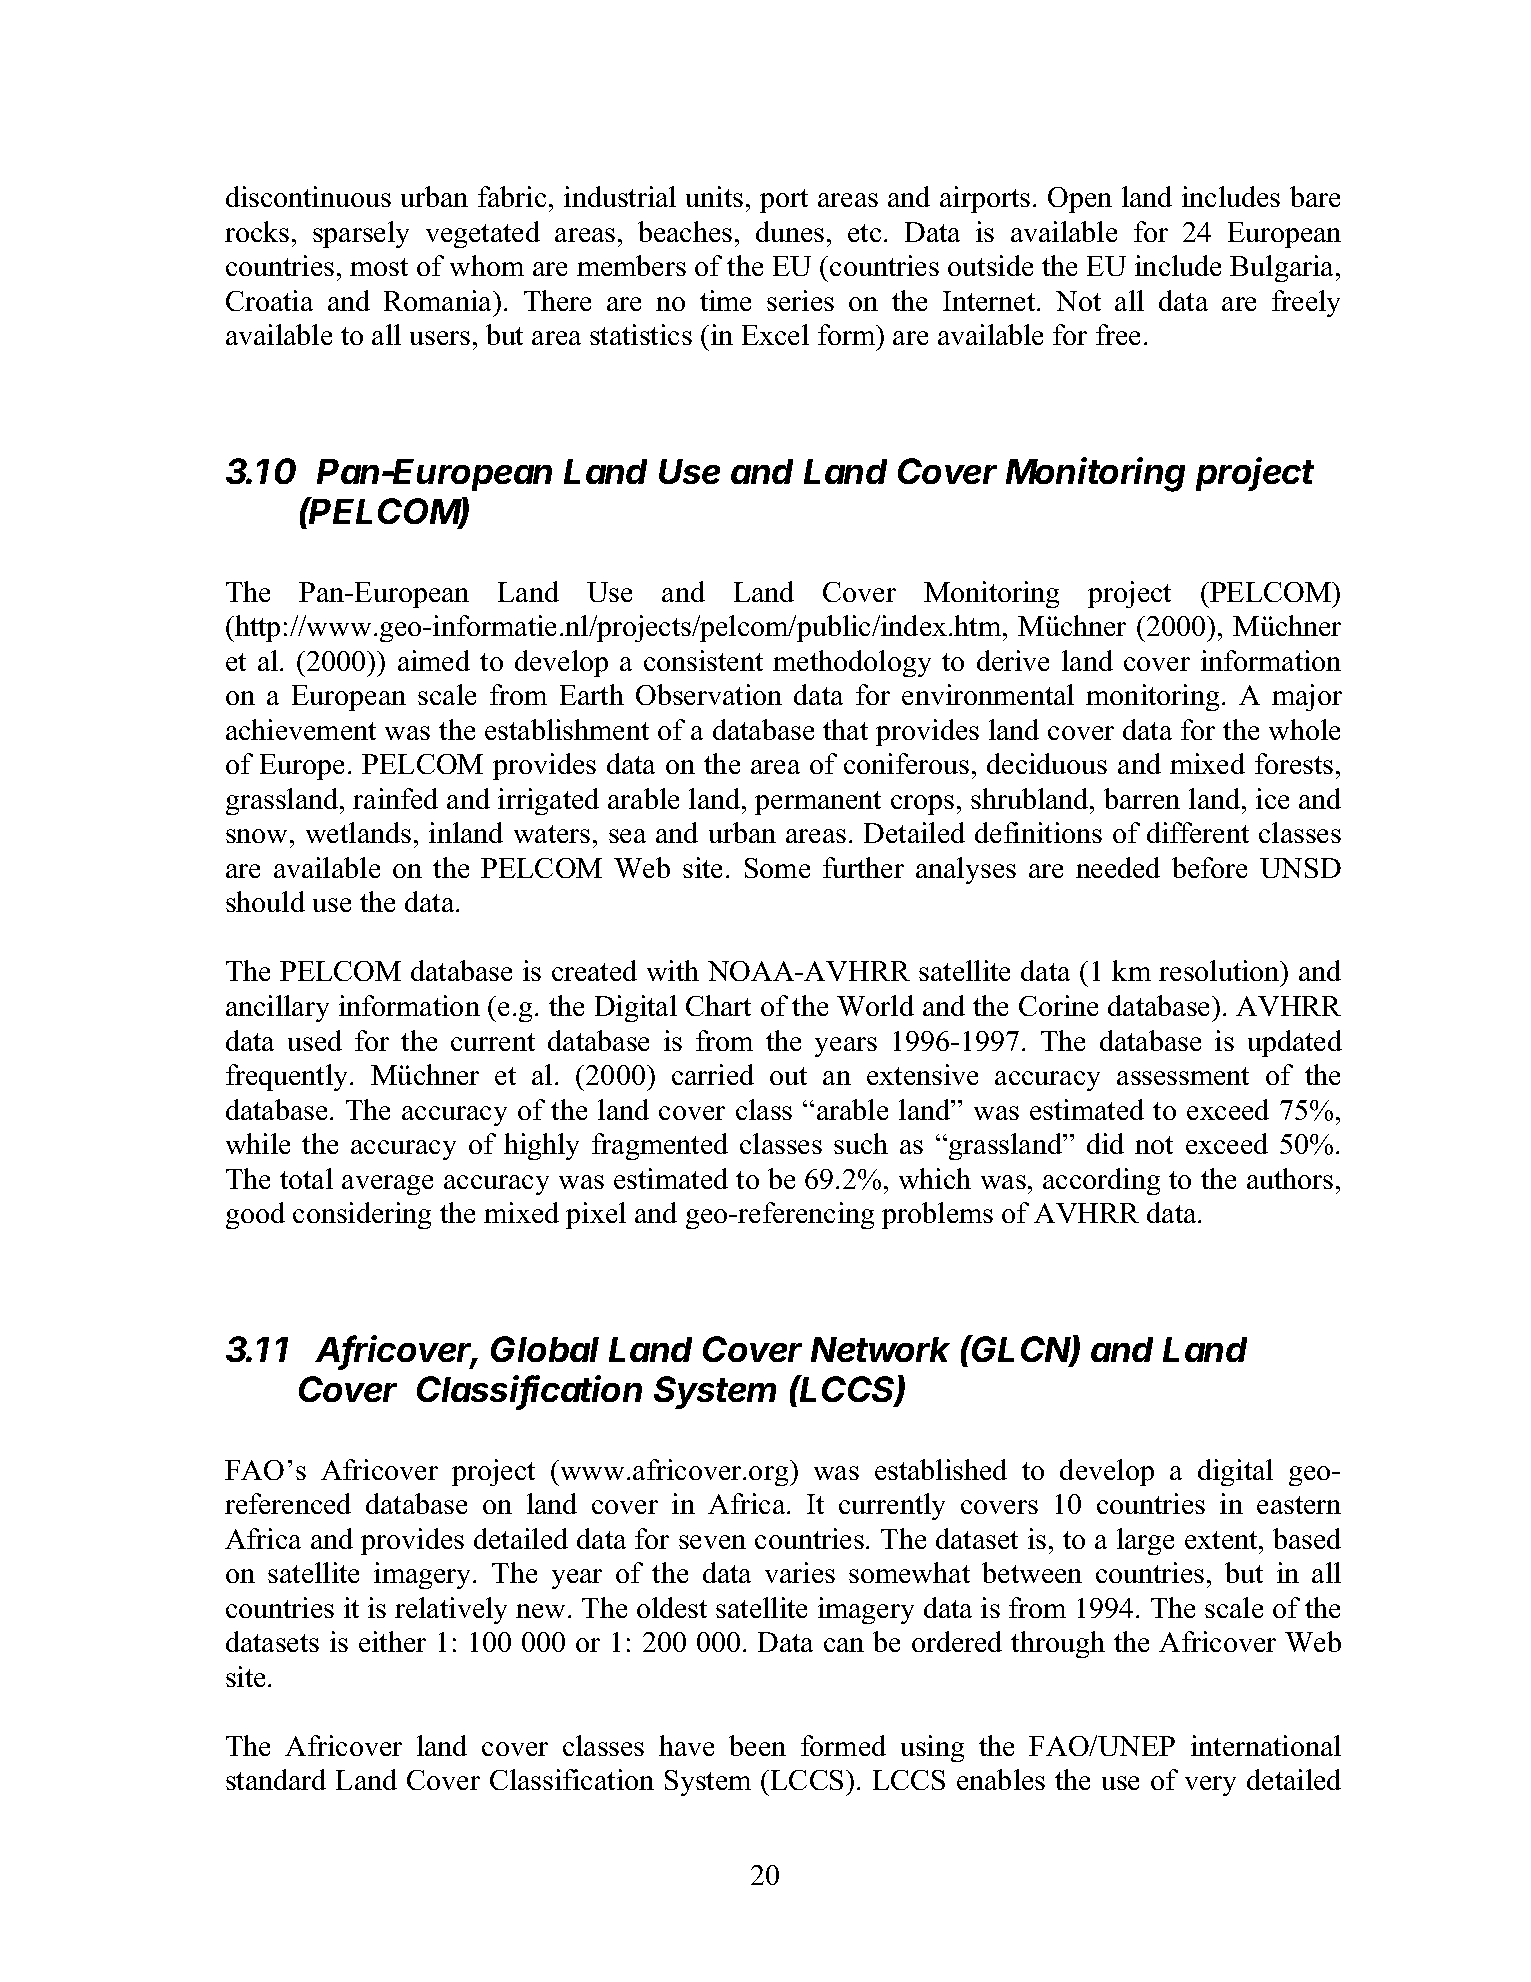  I want to click on Bulgaria, so click(1283, 268).
